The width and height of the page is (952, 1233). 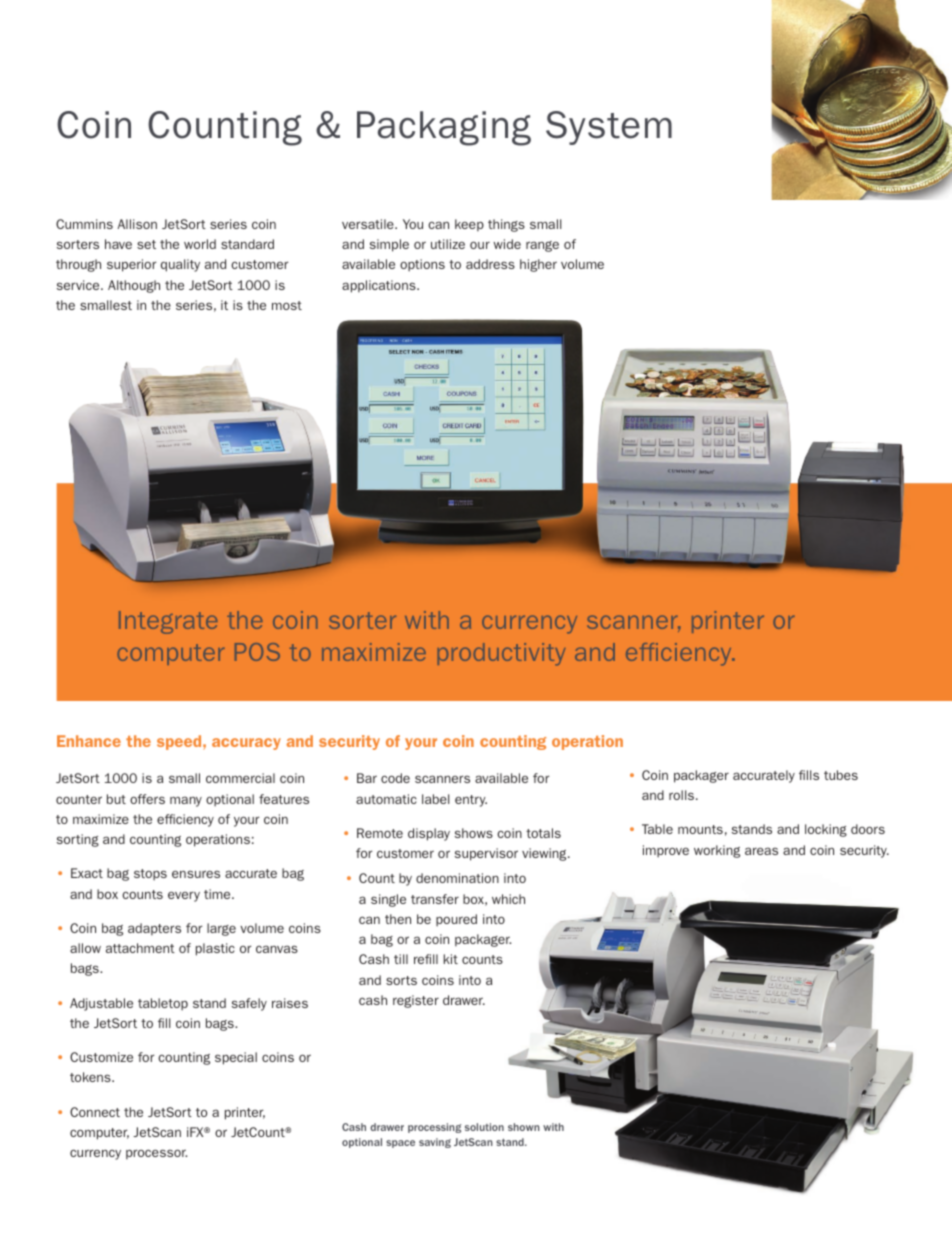 I want to click on solution, so click(x=484, y=1127).
